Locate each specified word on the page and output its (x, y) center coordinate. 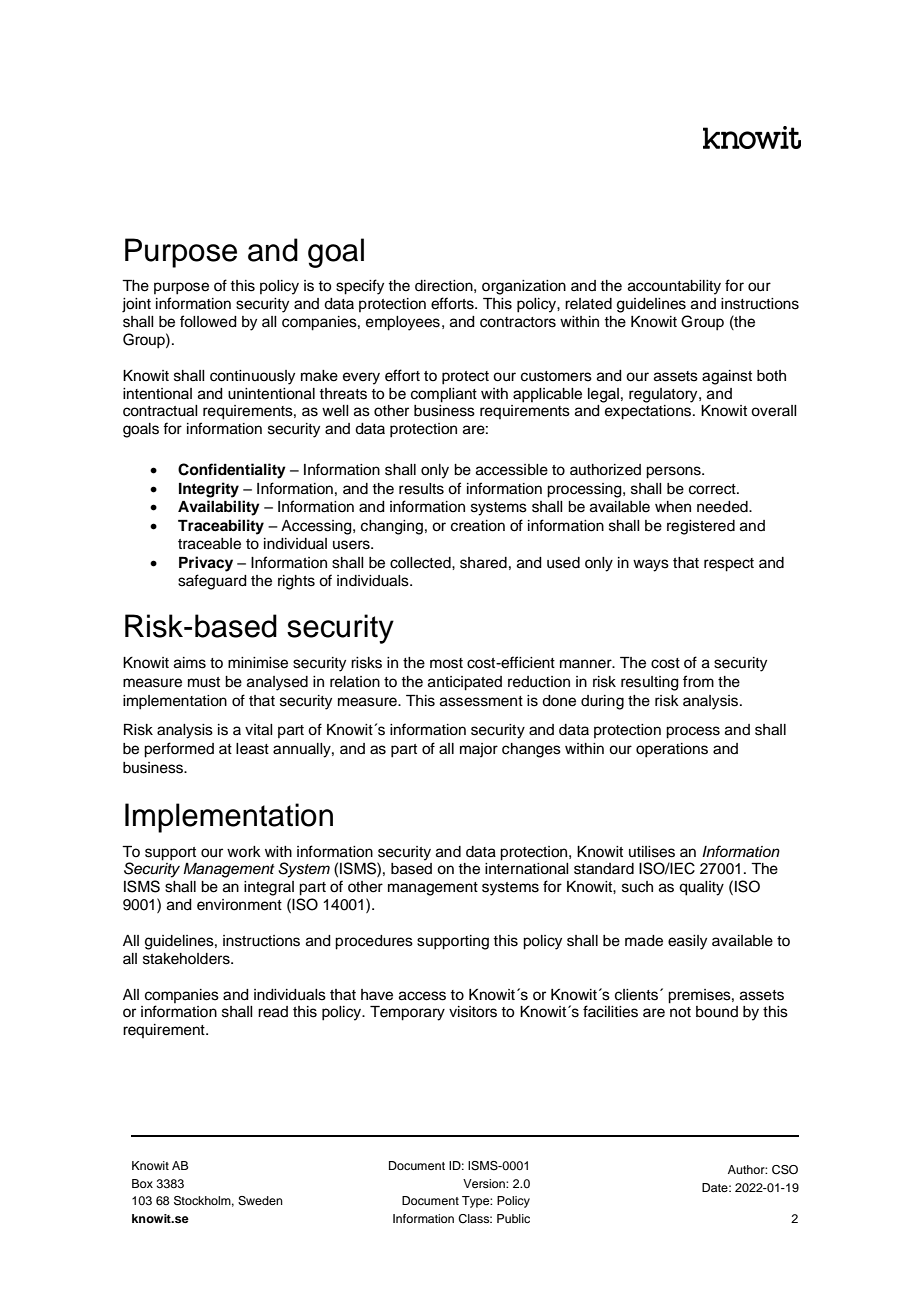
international (527, 869)
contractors (518, 322)
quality (701, 888)
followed (208, 321)
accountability (674, 287)
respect (729, 565)
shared (483, 563)
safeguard (212, 582)
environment (239, 905)
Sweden (260, 1201)
